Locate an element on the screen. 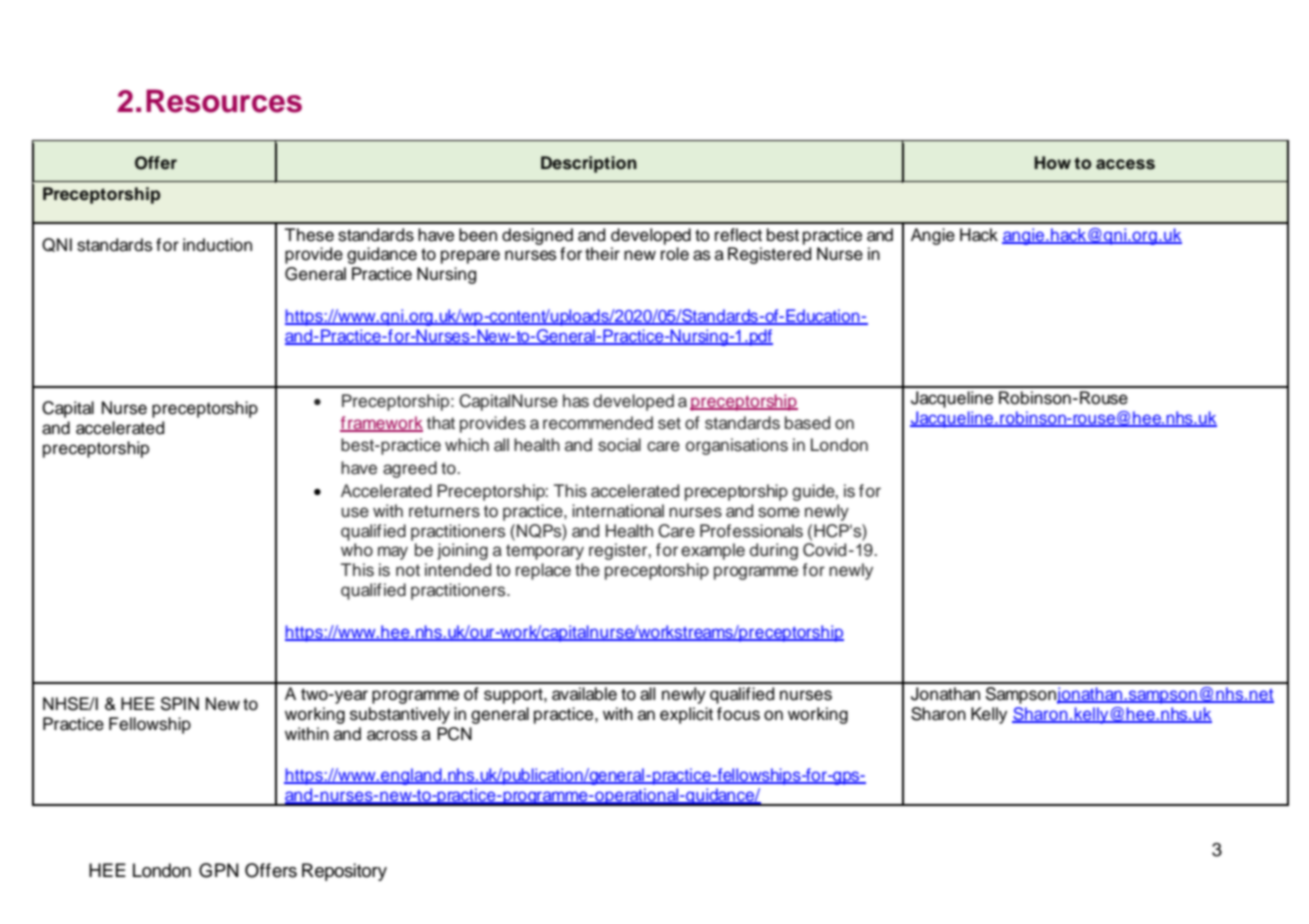 The width and height of the screenshot is (1309, 924). How is located at coordinates (1052, 163).
